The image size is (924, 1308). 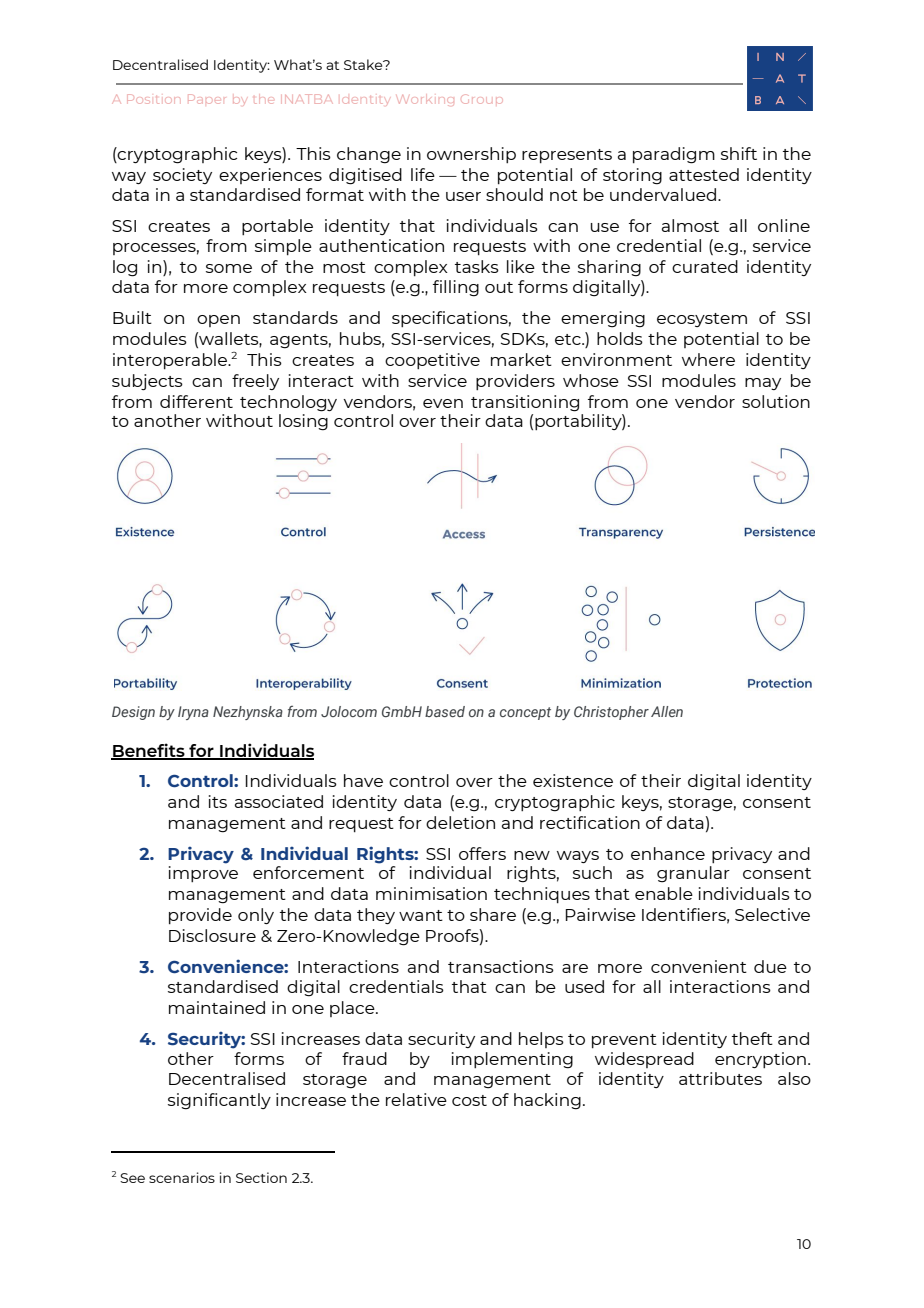 What do you see at coordinates (776, 401) in the page?
I see `solution` at bounding box center [776, 401].
